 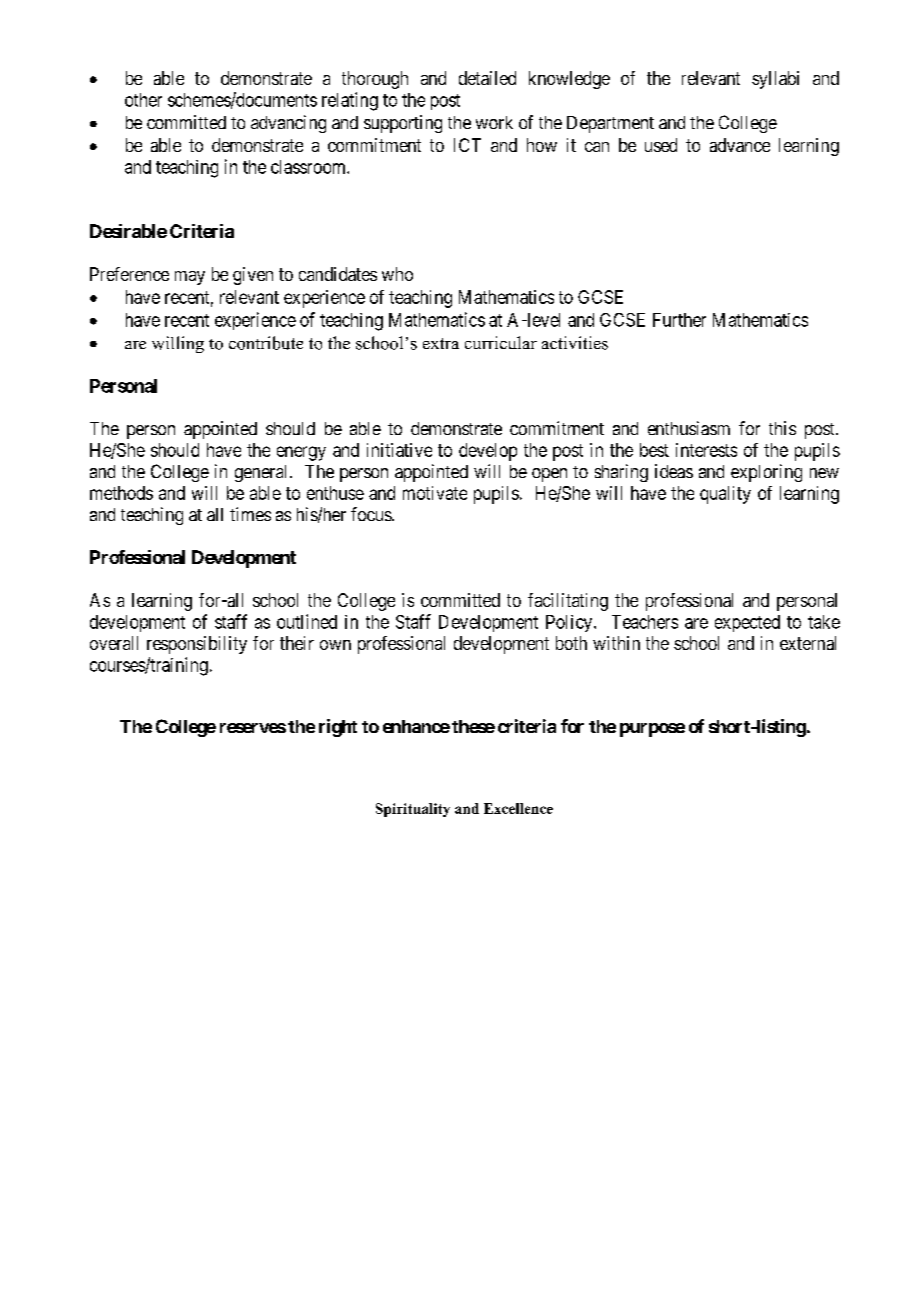 What do you see at coordinates (190, 278) in the image?
I see `may` at bounding box center [190, 278].
